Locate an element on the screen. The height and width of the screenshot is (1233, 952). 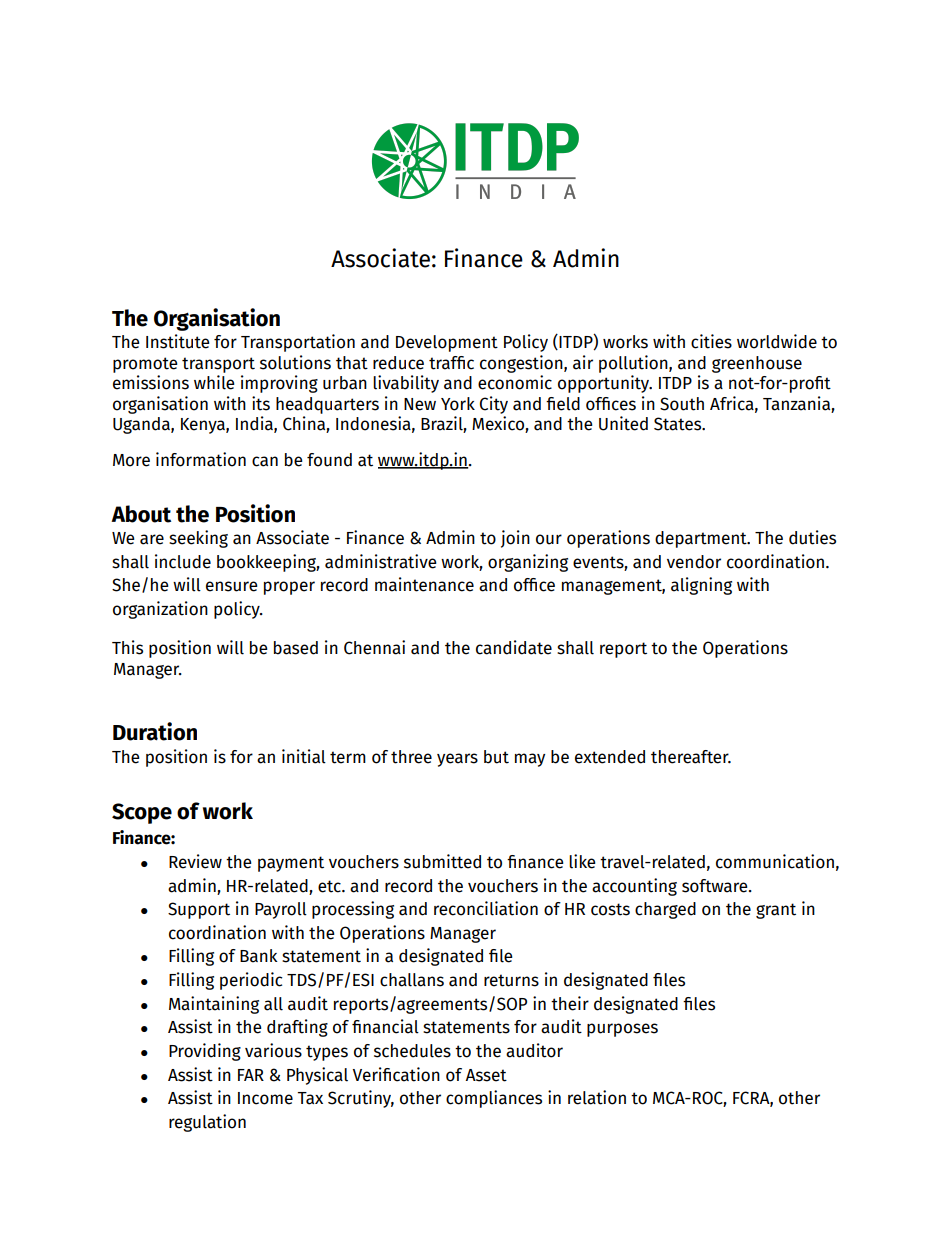
Duration is located at coordinates (155, 731).
